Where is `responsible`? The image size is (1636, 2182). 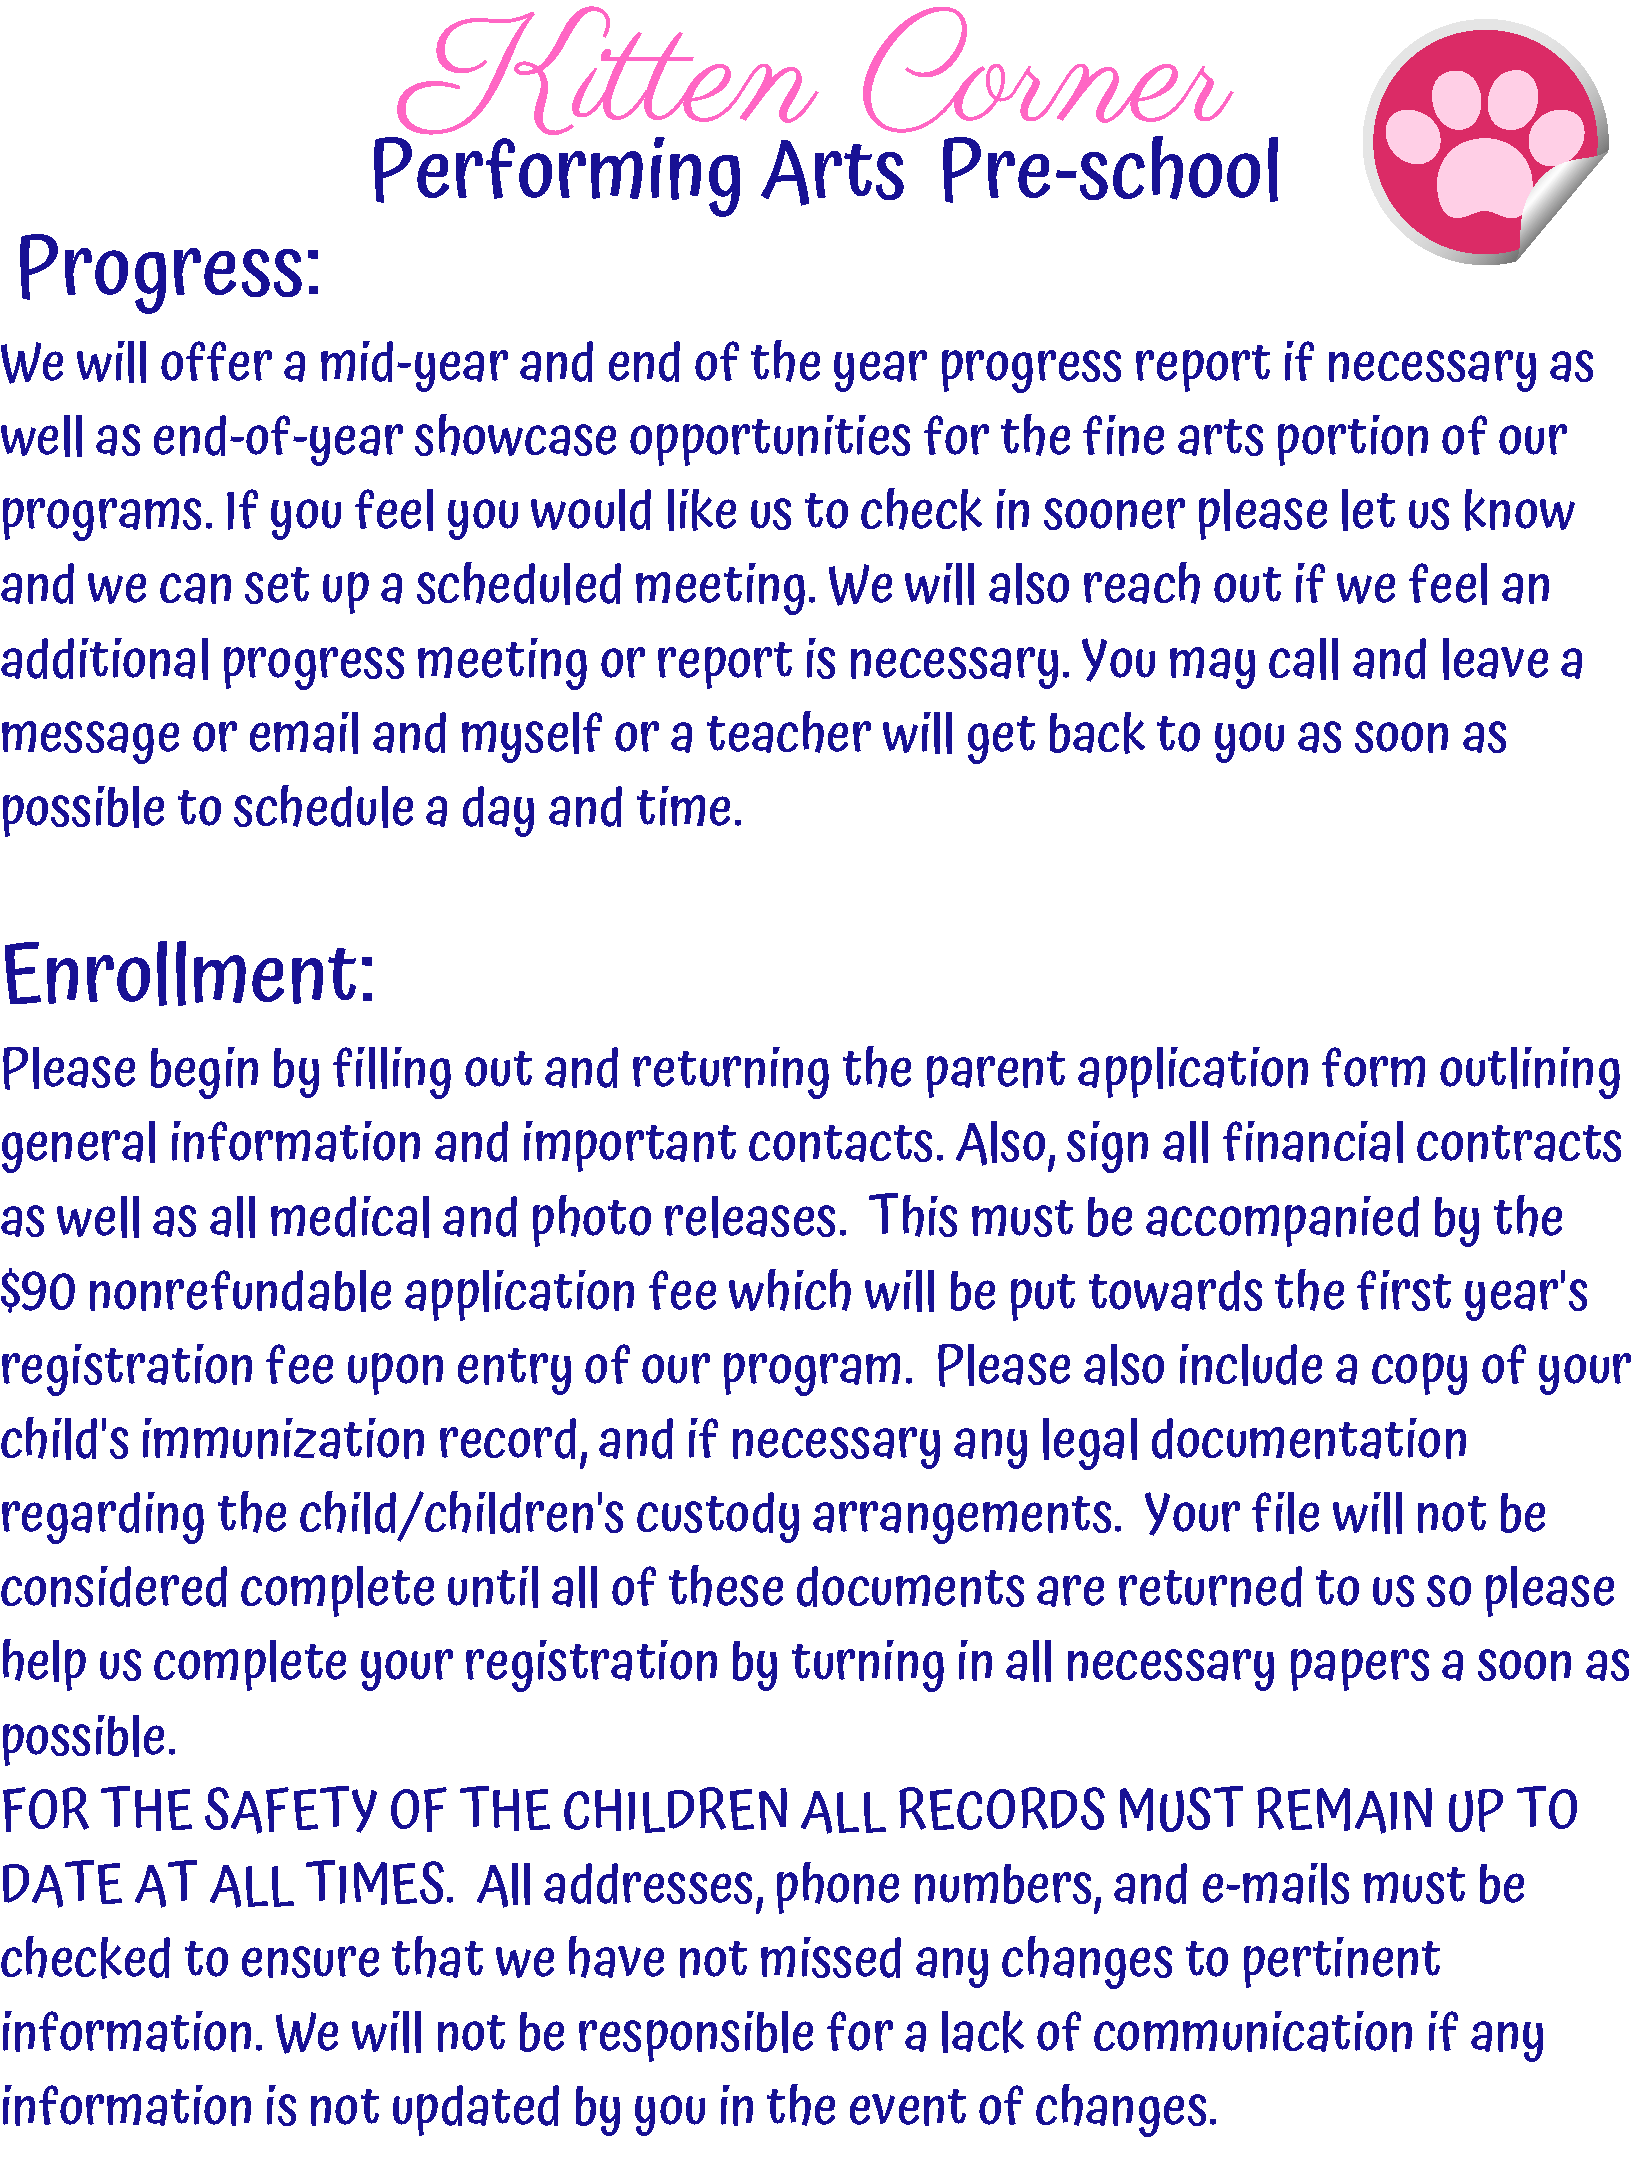
responsible is located at coordinates (696, 2036).
